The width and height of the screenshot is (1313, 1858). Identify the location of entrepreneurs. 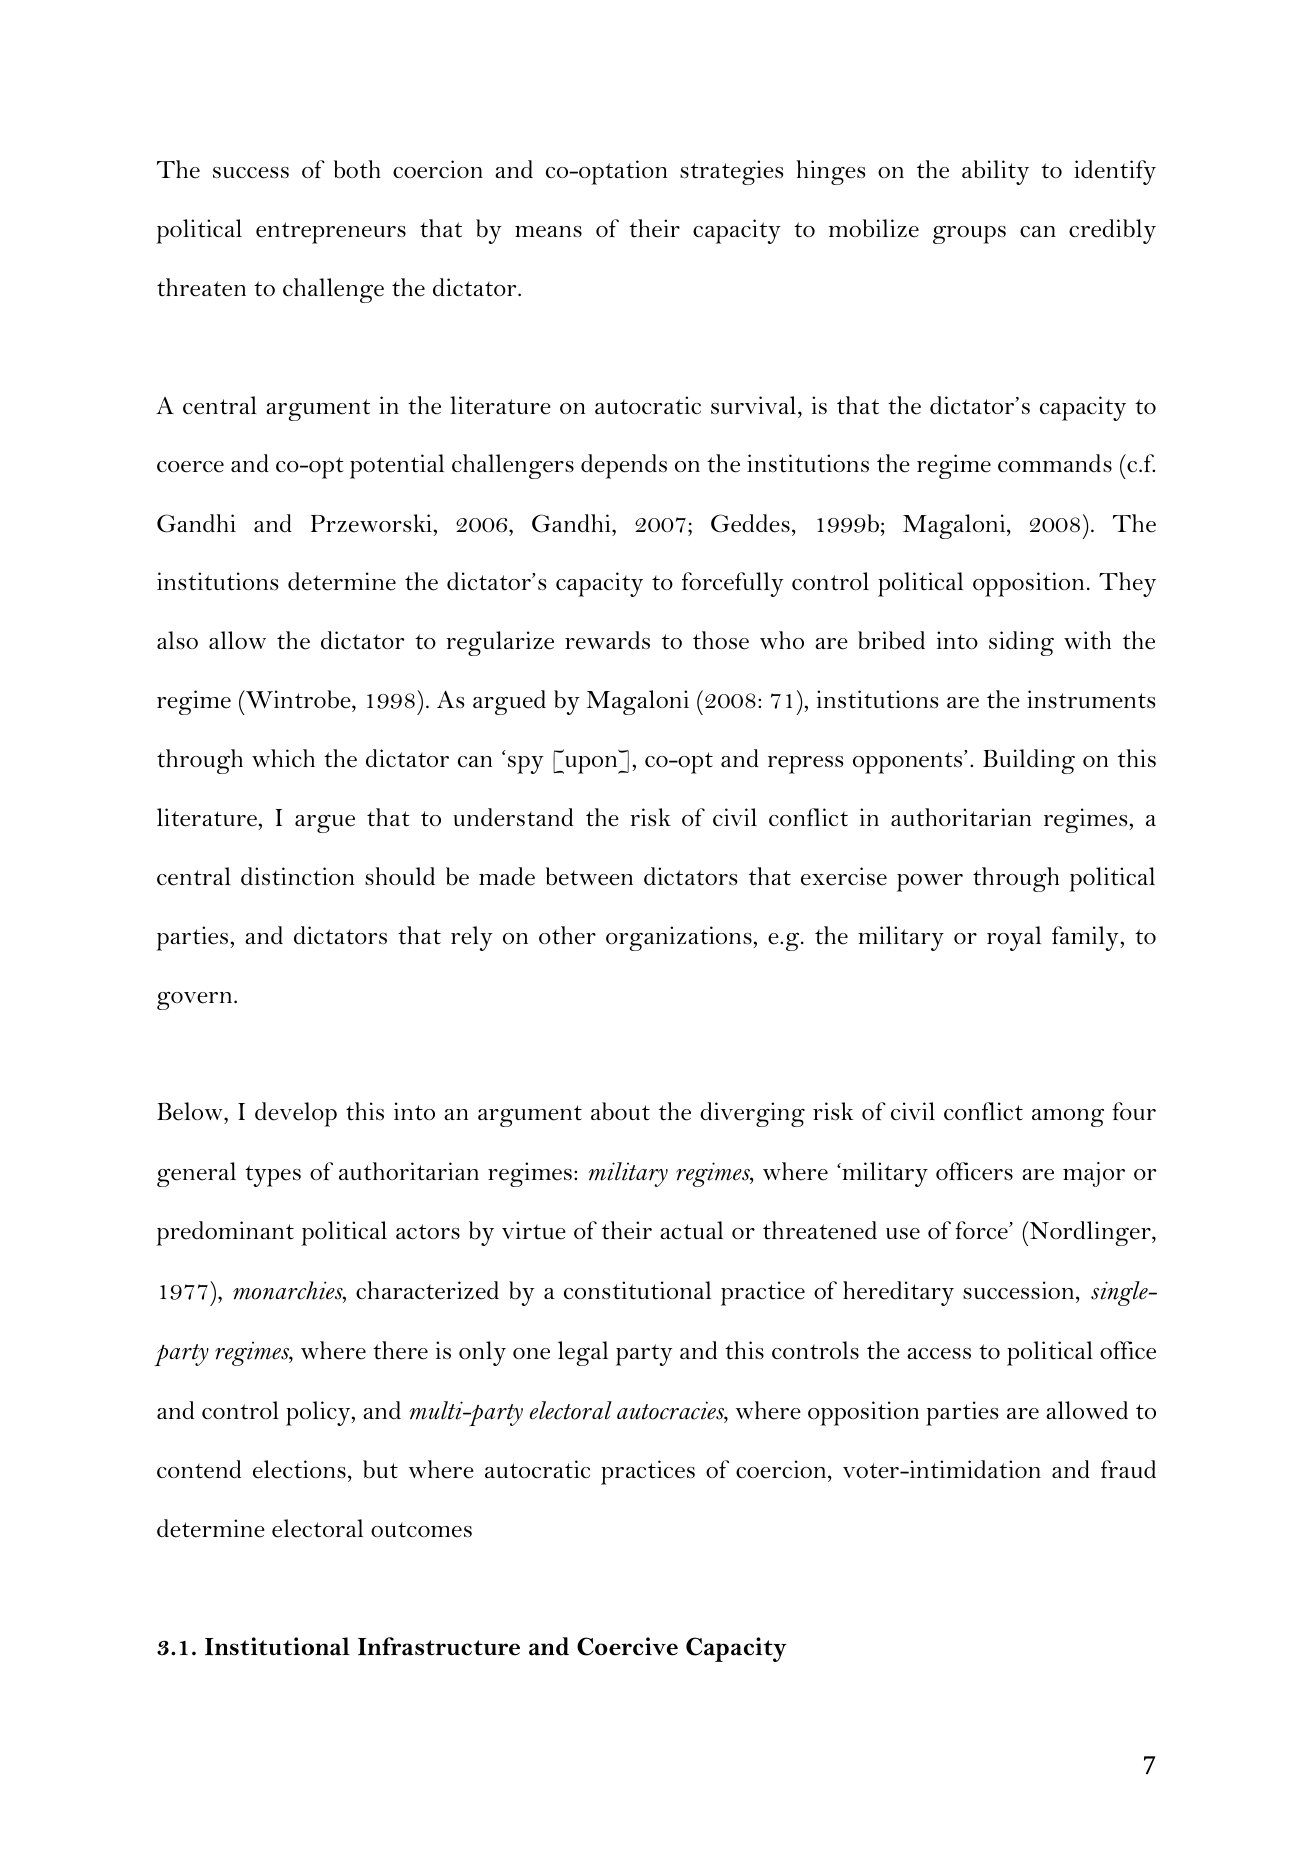
(331, 233).
